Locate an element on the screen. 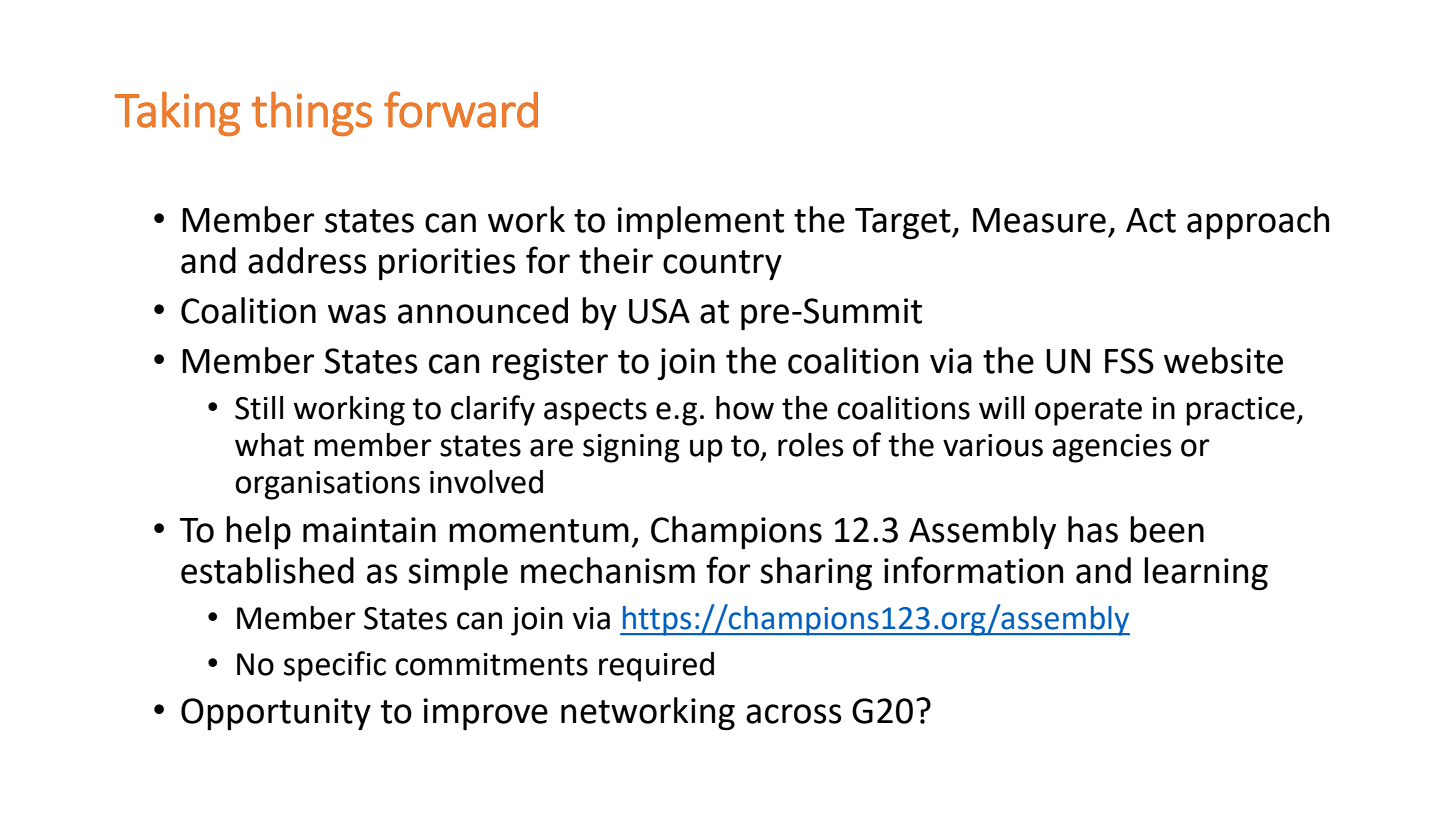  Opportunity is located at coordinates (276, 714).
